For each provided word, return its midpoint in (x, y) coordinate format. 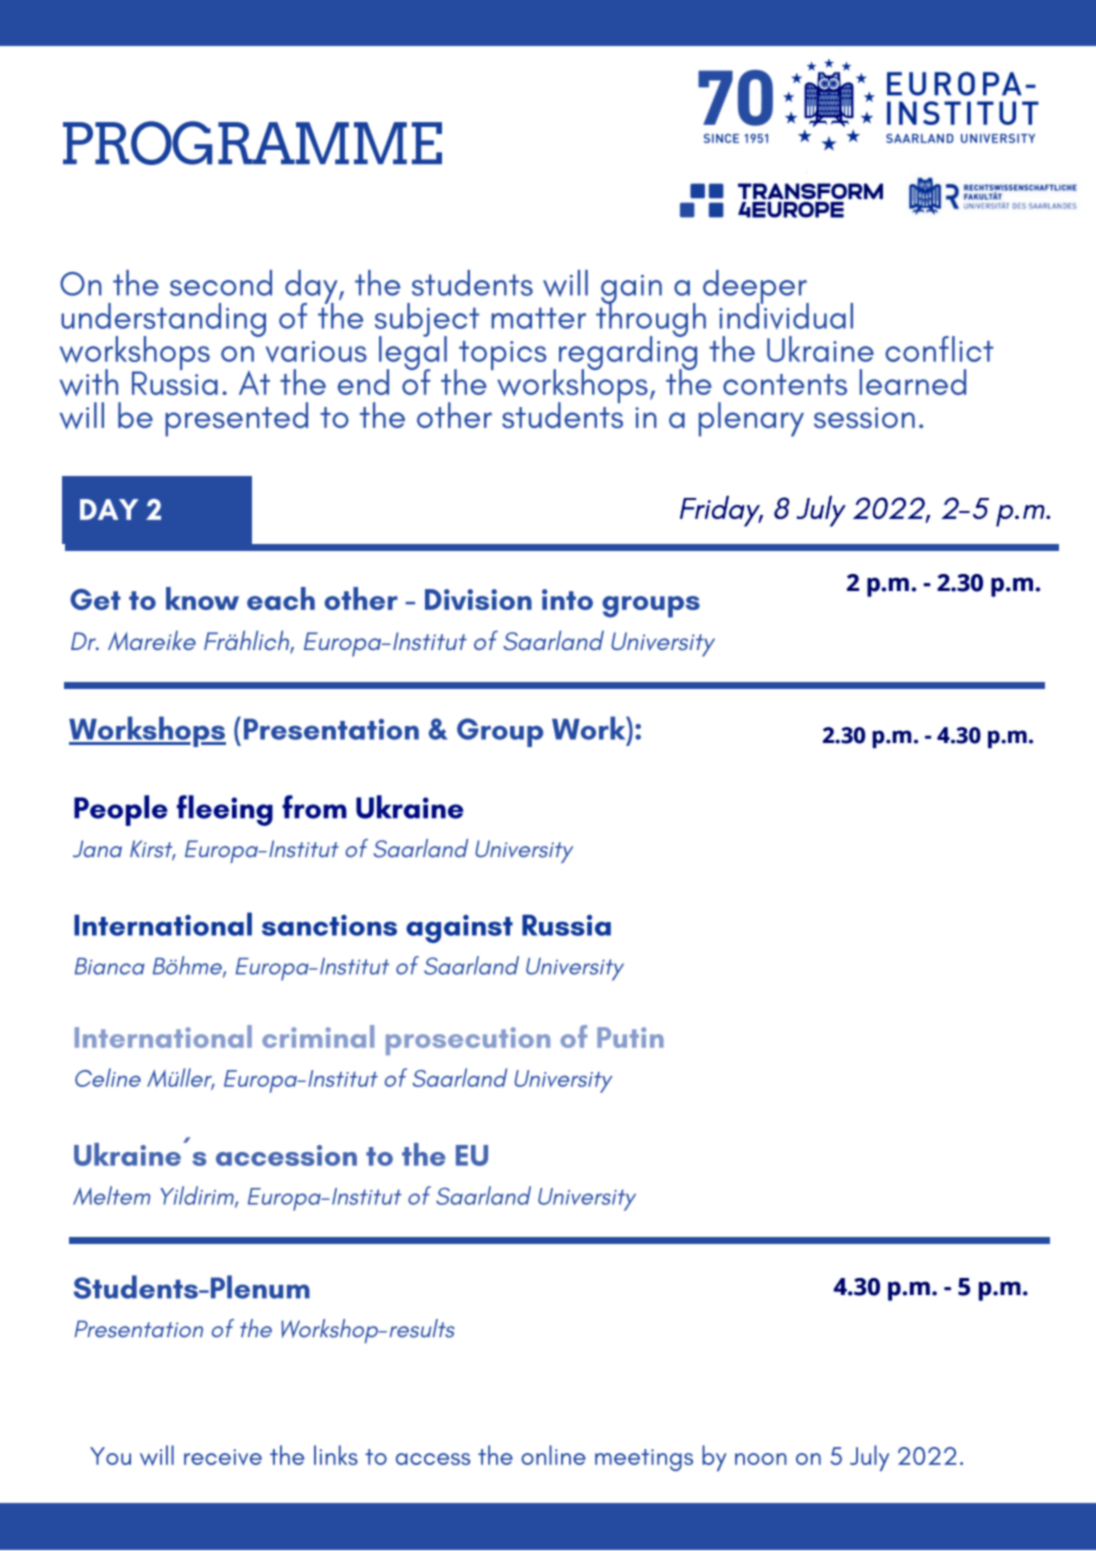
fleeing (225, 810)
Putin (630, 1037)
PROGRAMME (252, 143)
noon (761, 1459)
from (314, 807)
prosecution (468, 1041)
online (553, 1455)
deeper (756, 288)
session (864, 417)
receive (223, 1457)
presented (236, 419)
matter (538, 318)
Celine (108, 1077)
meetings (644, 1460)
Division (478, 599)
